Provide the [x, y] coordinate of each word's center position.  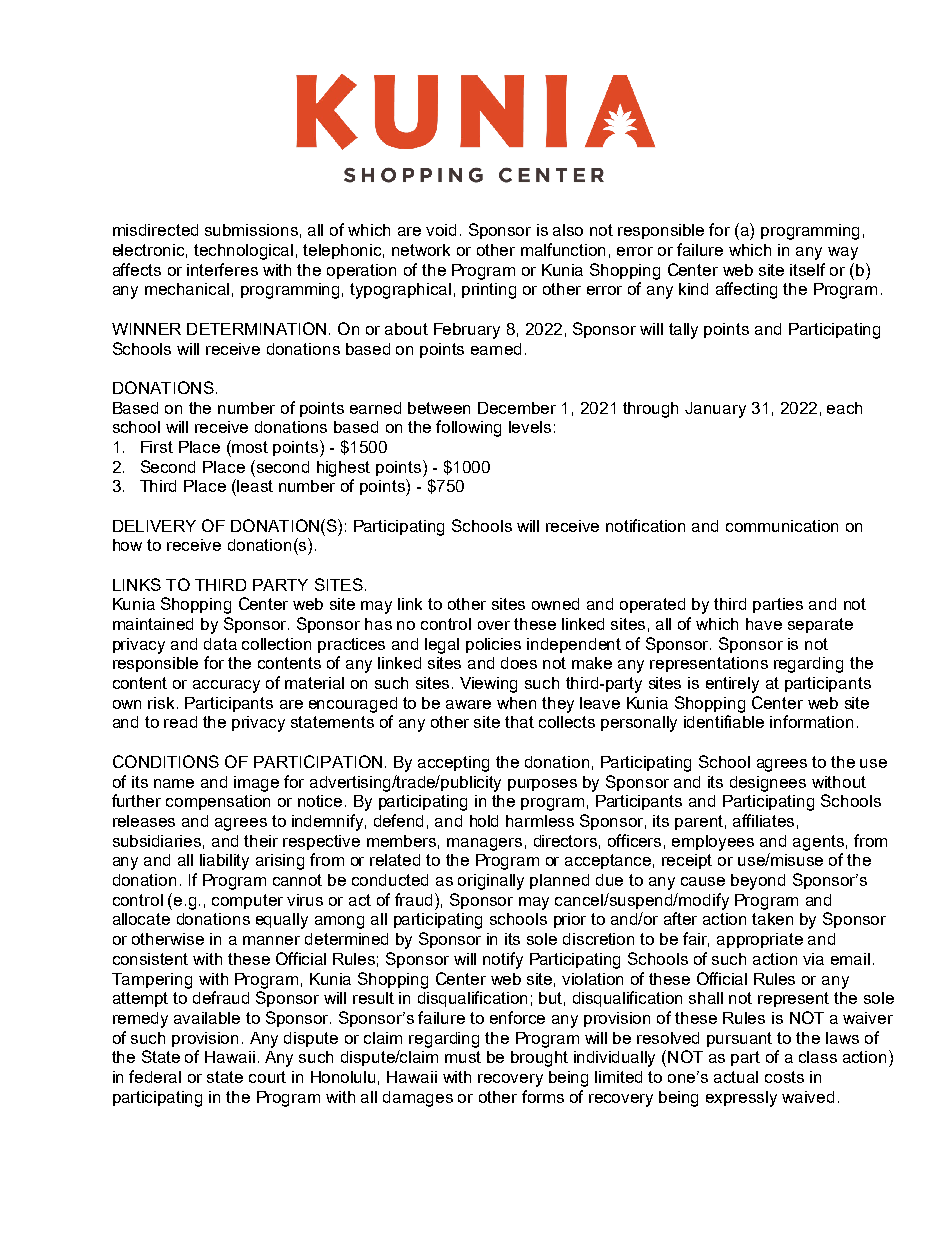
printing [489, 291]
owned [555, 604]
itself [807, 269]
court [267, 1077]
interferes [222, 269]
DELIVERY [154, 526]
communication [782, 526]
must [463, 1057]
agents [818, 843]
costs [784, 1077]
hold [484, 821]
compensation [218, 802]
